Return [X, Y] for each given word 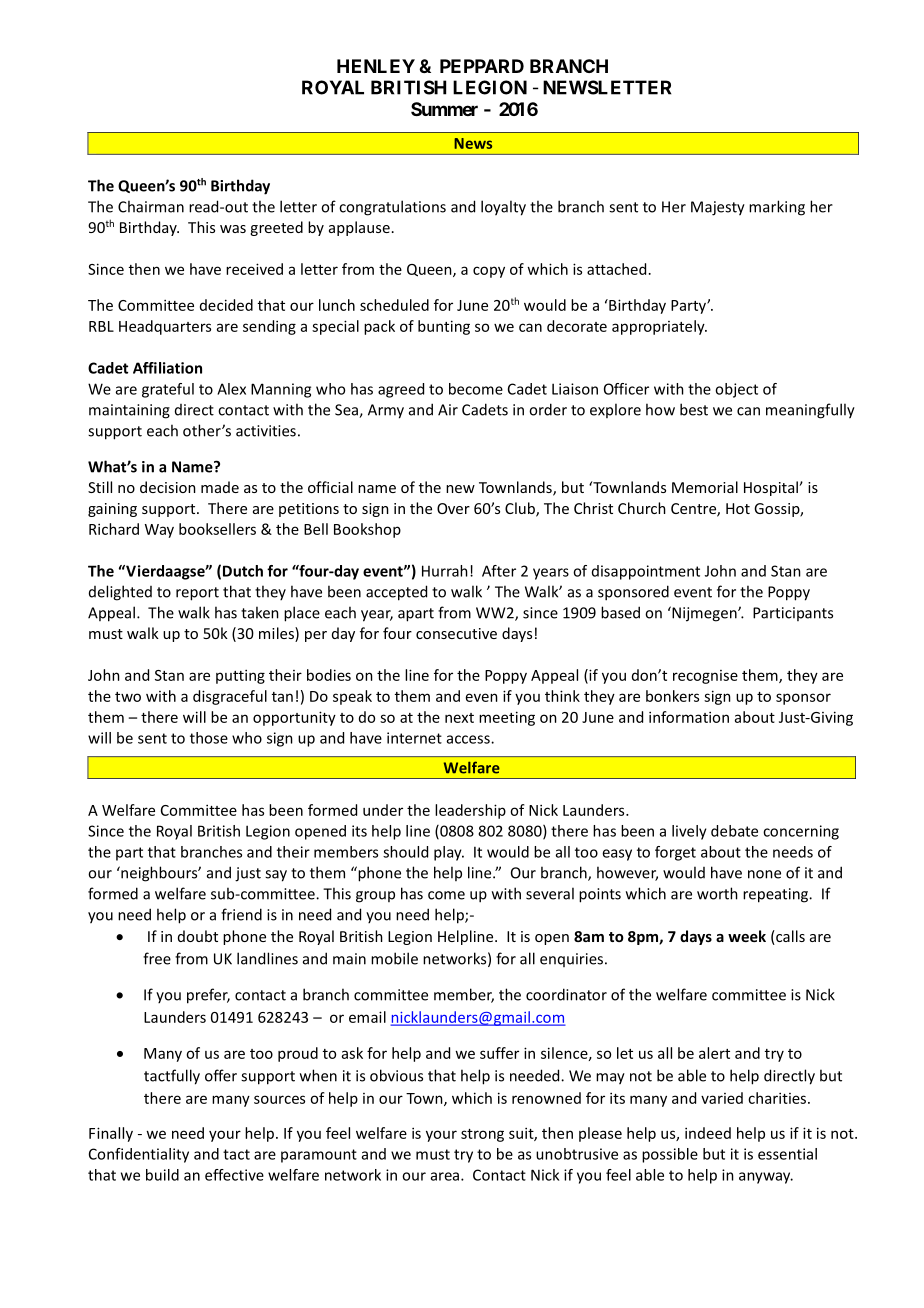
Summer [444, 109]
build [162, 1175]
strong [482, 1135]
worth [717, 893]
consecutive [456, 633]
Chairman [151, 206]
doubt [198, 936]
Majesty [718, 208]
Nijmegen [704, 614]
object [736, 390]
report [197, 594]
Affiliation [167, 368]
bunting [444, 327]
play [449, 853]
